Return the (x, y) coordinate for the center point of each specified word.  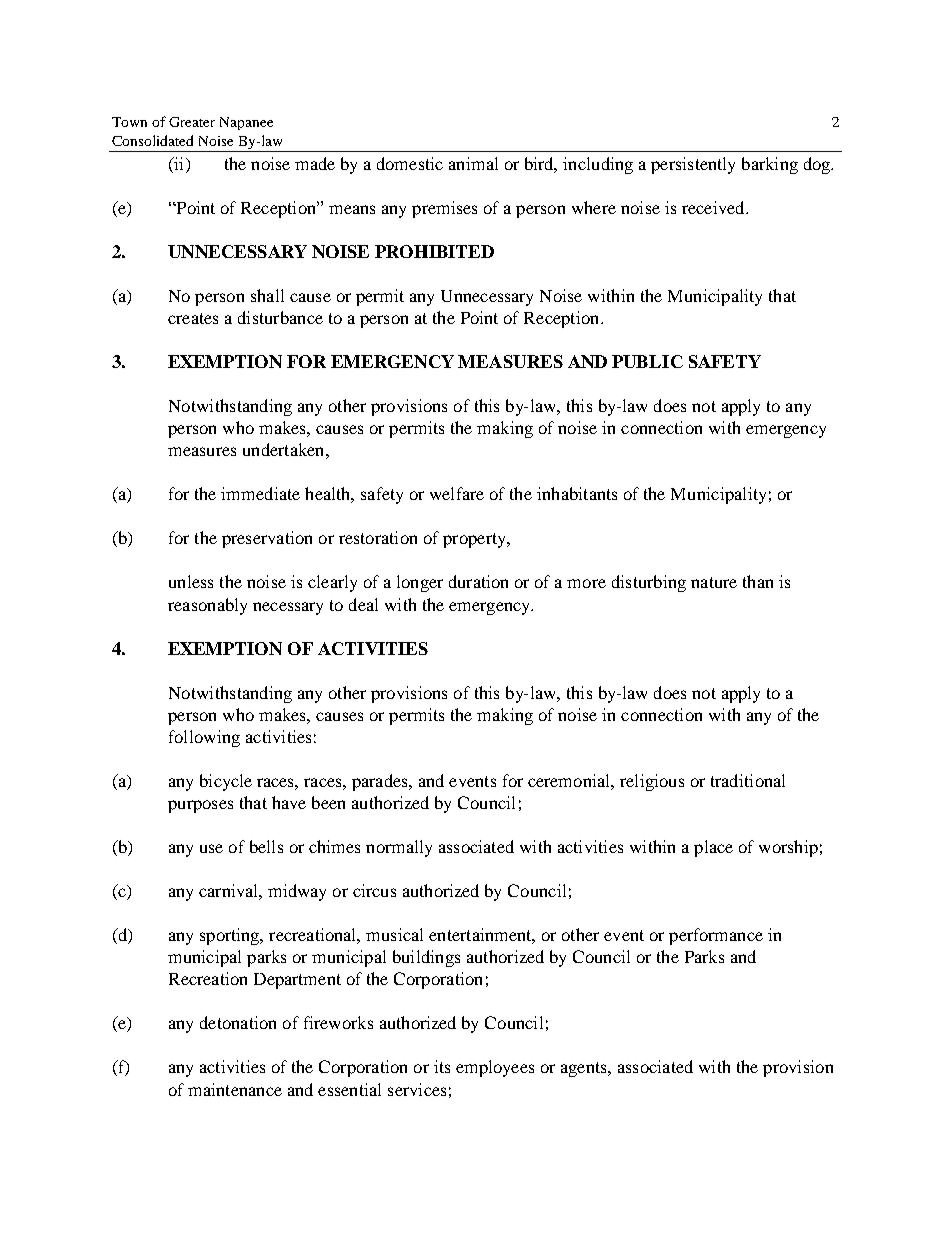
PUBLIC (647, 361)
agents (585, 1069)
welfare (457, 493)
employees (495, 1068)
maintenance (235, 1089)
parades (381, 782)
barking (770, 165)
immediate (260, 493)
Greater (192, 122)
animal (473, 163)
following (204, 738)
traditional (748, 780)
